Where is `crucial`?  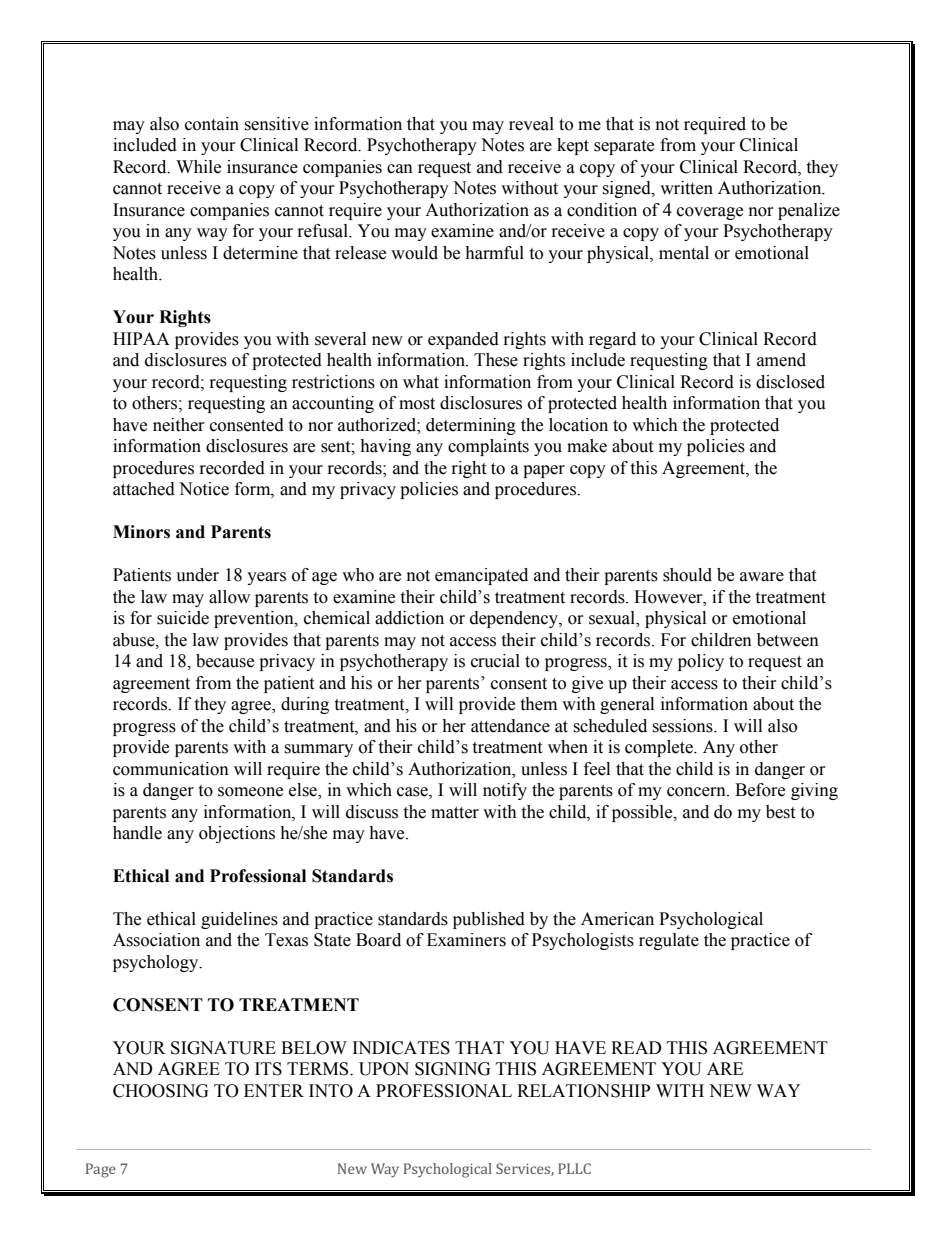 crucial is located at coordinates (495, 661).
